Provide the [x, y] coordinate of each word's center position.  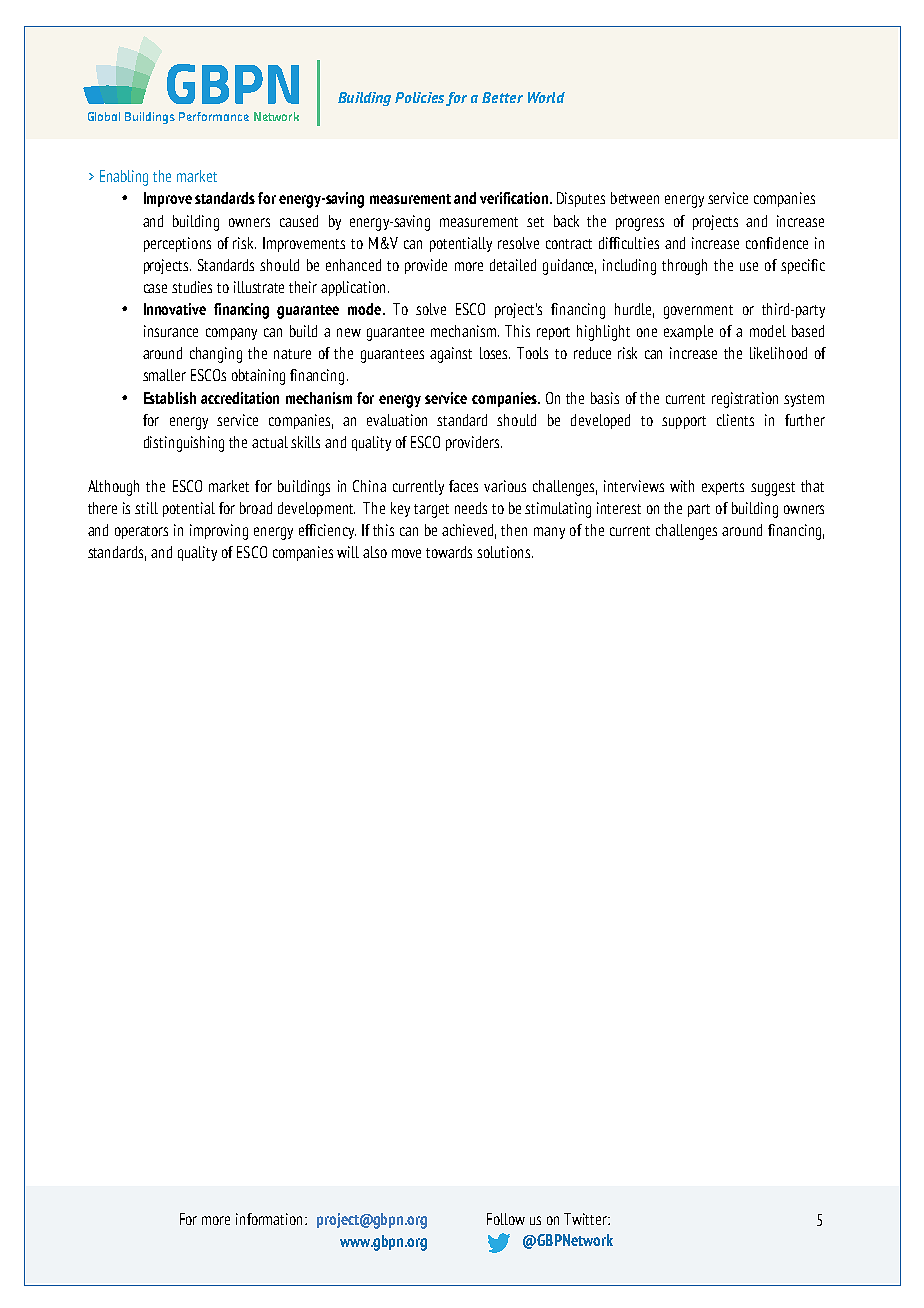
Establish [170, 398]
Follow [506, 1219]
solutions [505, 552]
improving [219, 532]
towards [449, 552]
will [348, 552]
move [406, 553]
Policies [419, 97]
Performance [214, 116]
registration [745, 400]
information [271, 1219]
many [549, 533]
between [635, 198]
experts [723, 488]
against [451, 355]
